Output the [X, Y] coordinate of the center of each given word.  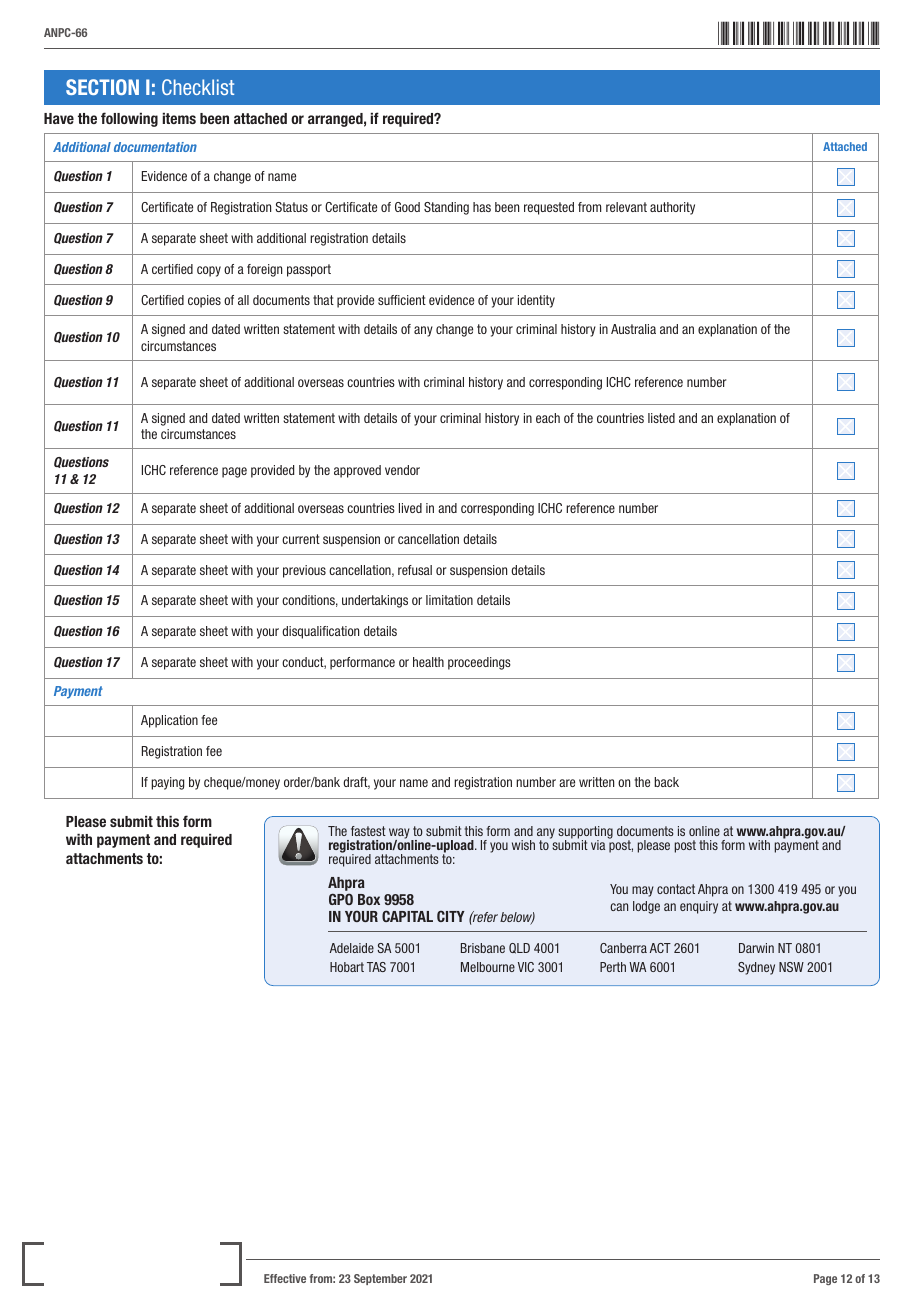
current [301, 539]
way [400, 834]
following [129, 119]
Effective [285, 1278]
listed [661, 418]
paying [167, 783]
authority [672, 208]
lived [410, 508]
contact [676, 889]
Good [407, 207]
